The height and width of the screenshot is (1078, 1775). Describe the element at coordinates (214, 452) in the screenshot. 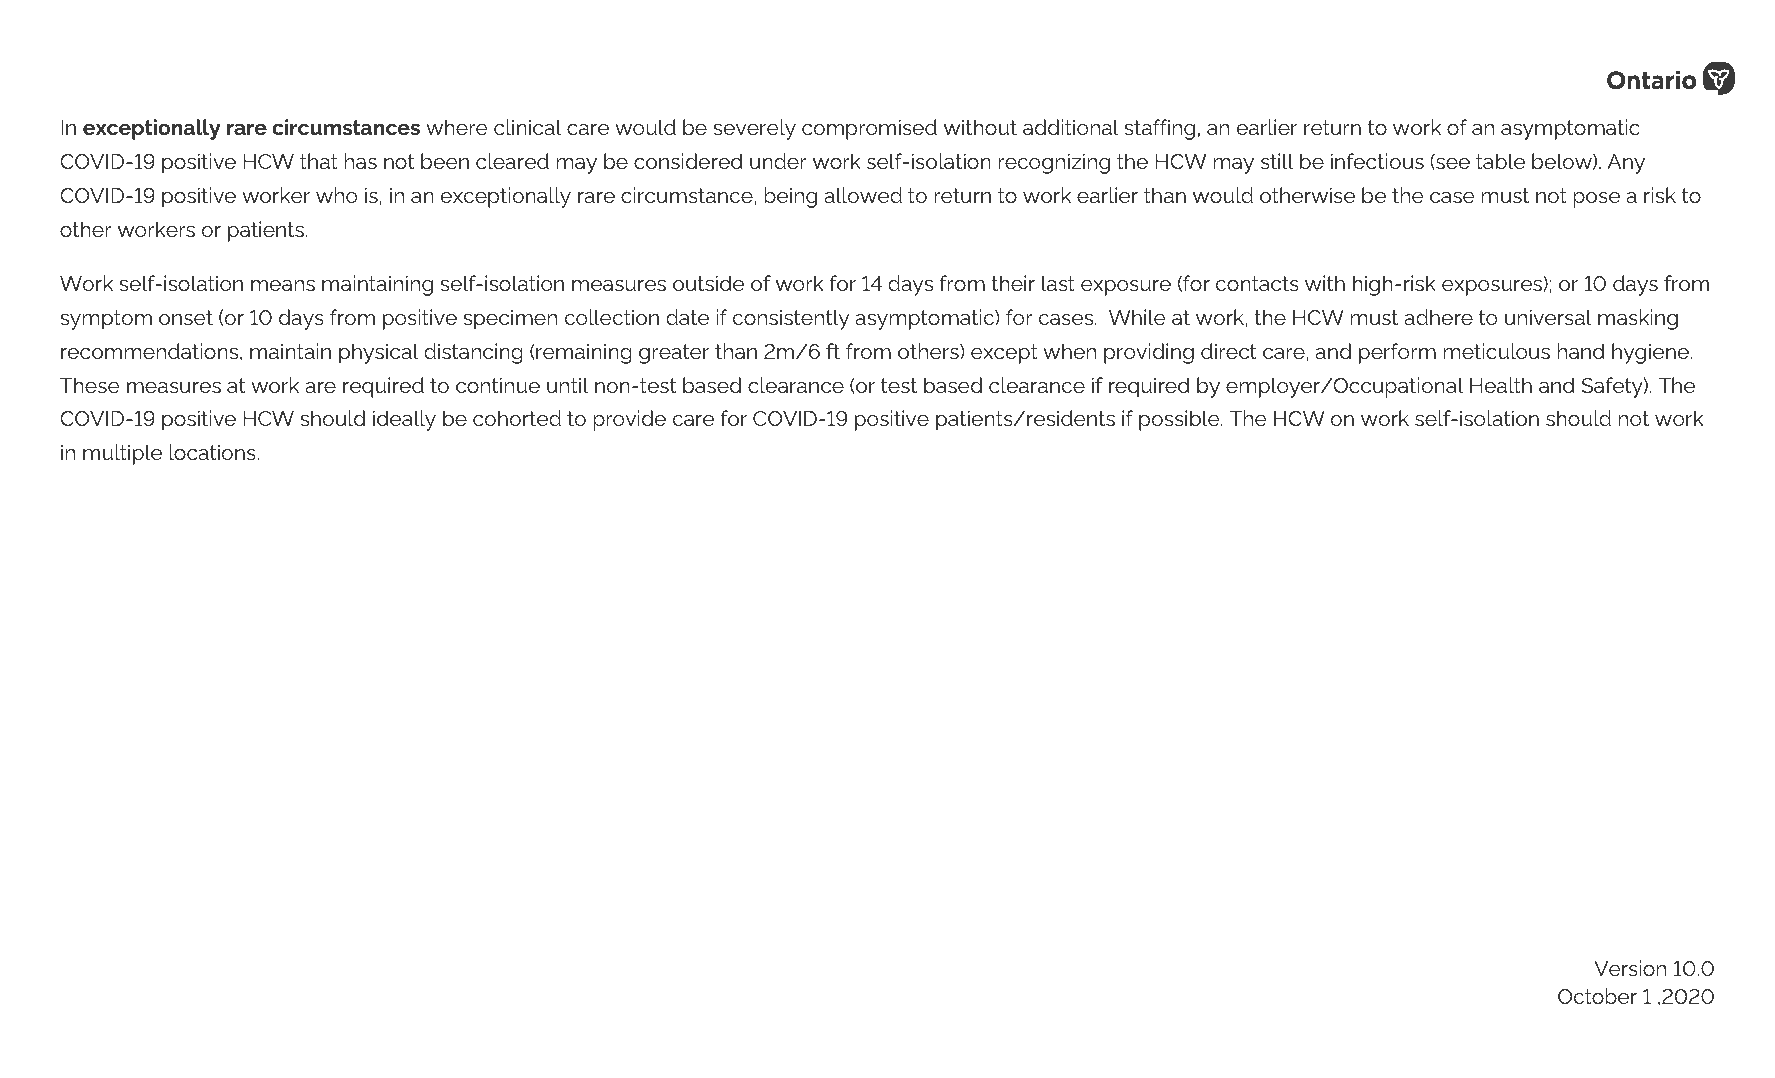

I see `locations` at that location.
